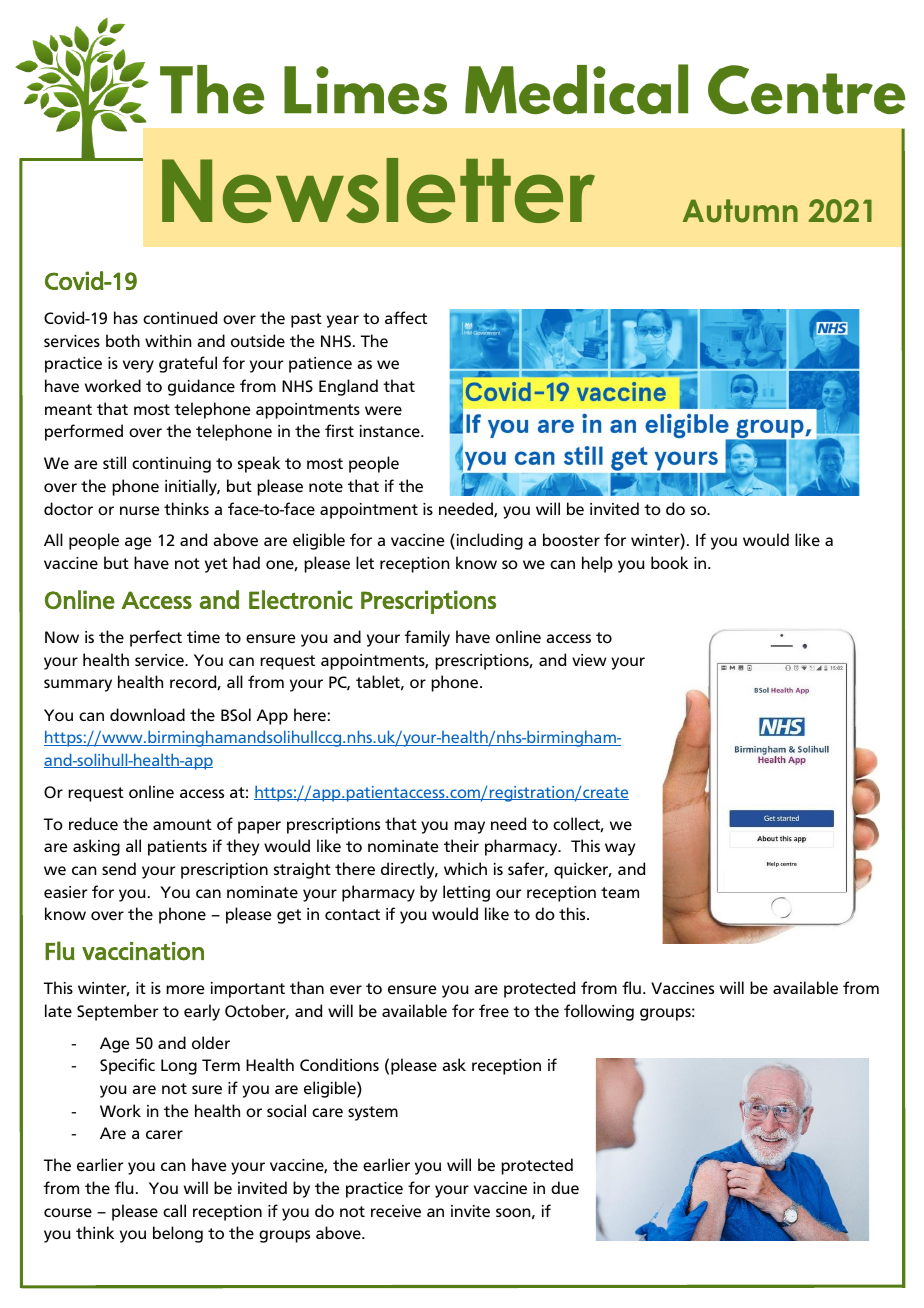 This screenshot has width=924, height=1308. I want to click on Newsletter, so click(378, 190).
